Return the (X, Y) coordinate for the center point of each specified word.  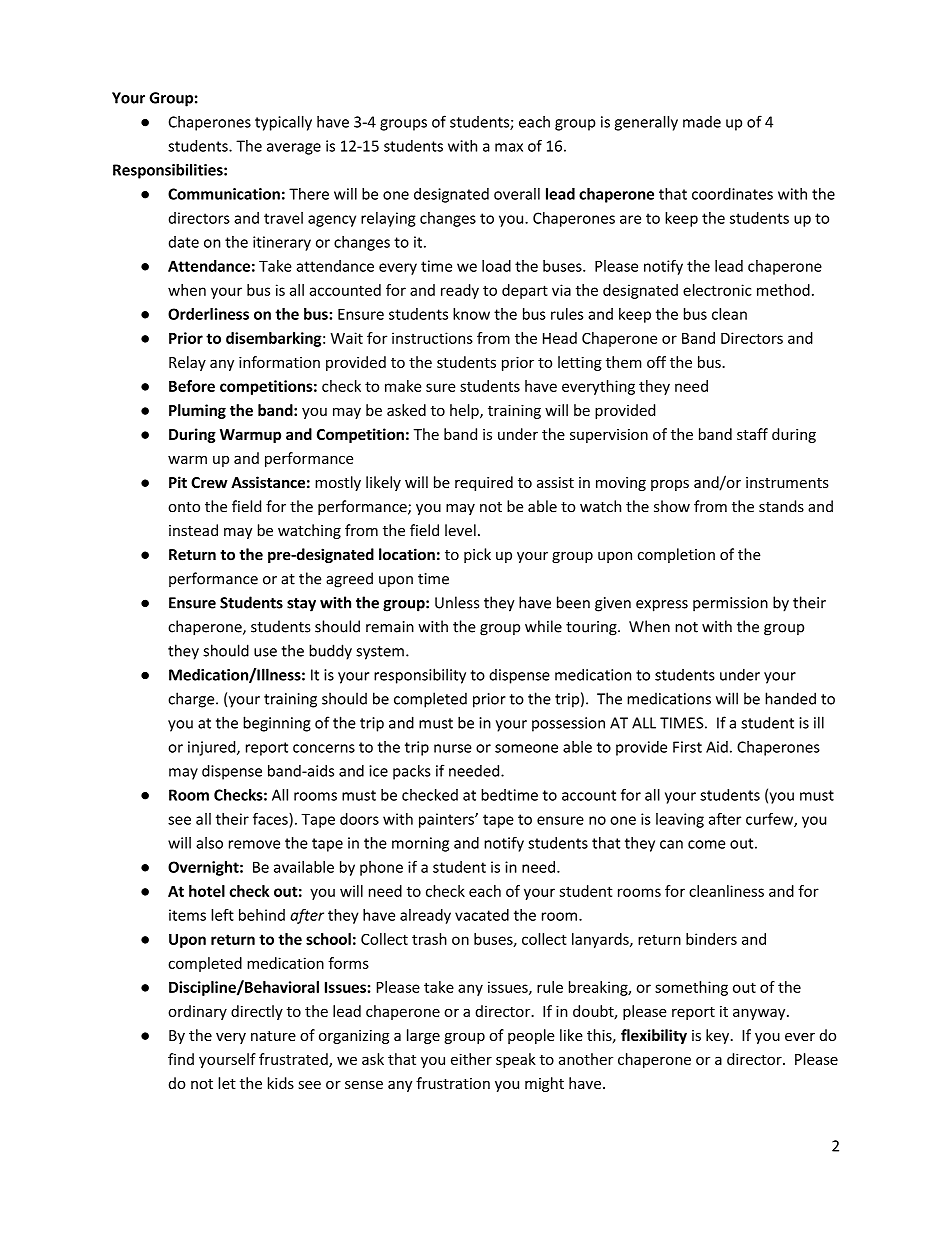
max (509, 147)
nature (273, 1036)
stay (301, 605)
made (702, 122)
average (294, 149)
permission (730, 604)
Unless (457, 602)
